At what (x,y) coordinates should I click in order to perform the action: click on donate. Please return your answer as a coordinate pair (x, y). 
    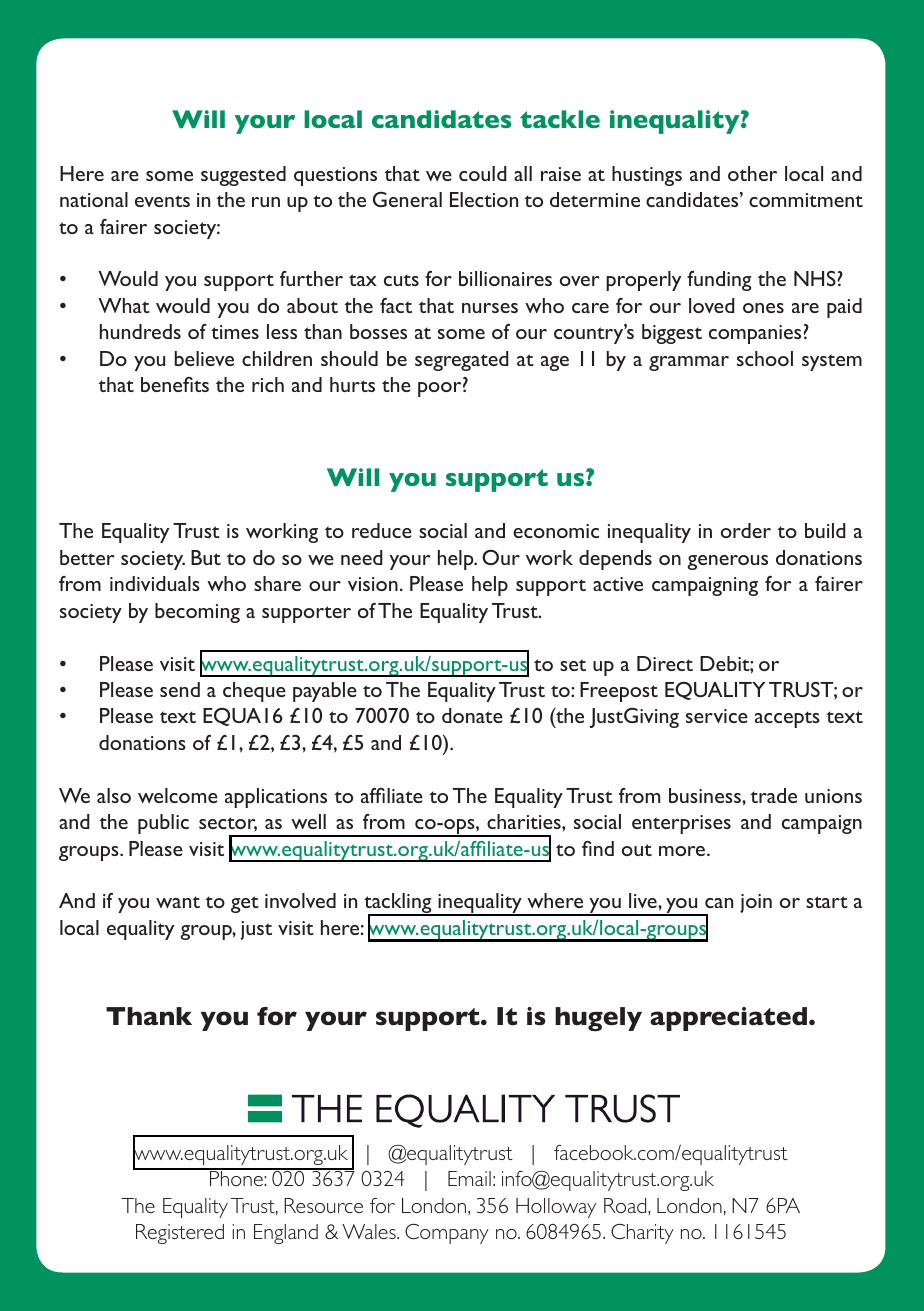
    Looking at the image, I should click on (472, 715).
